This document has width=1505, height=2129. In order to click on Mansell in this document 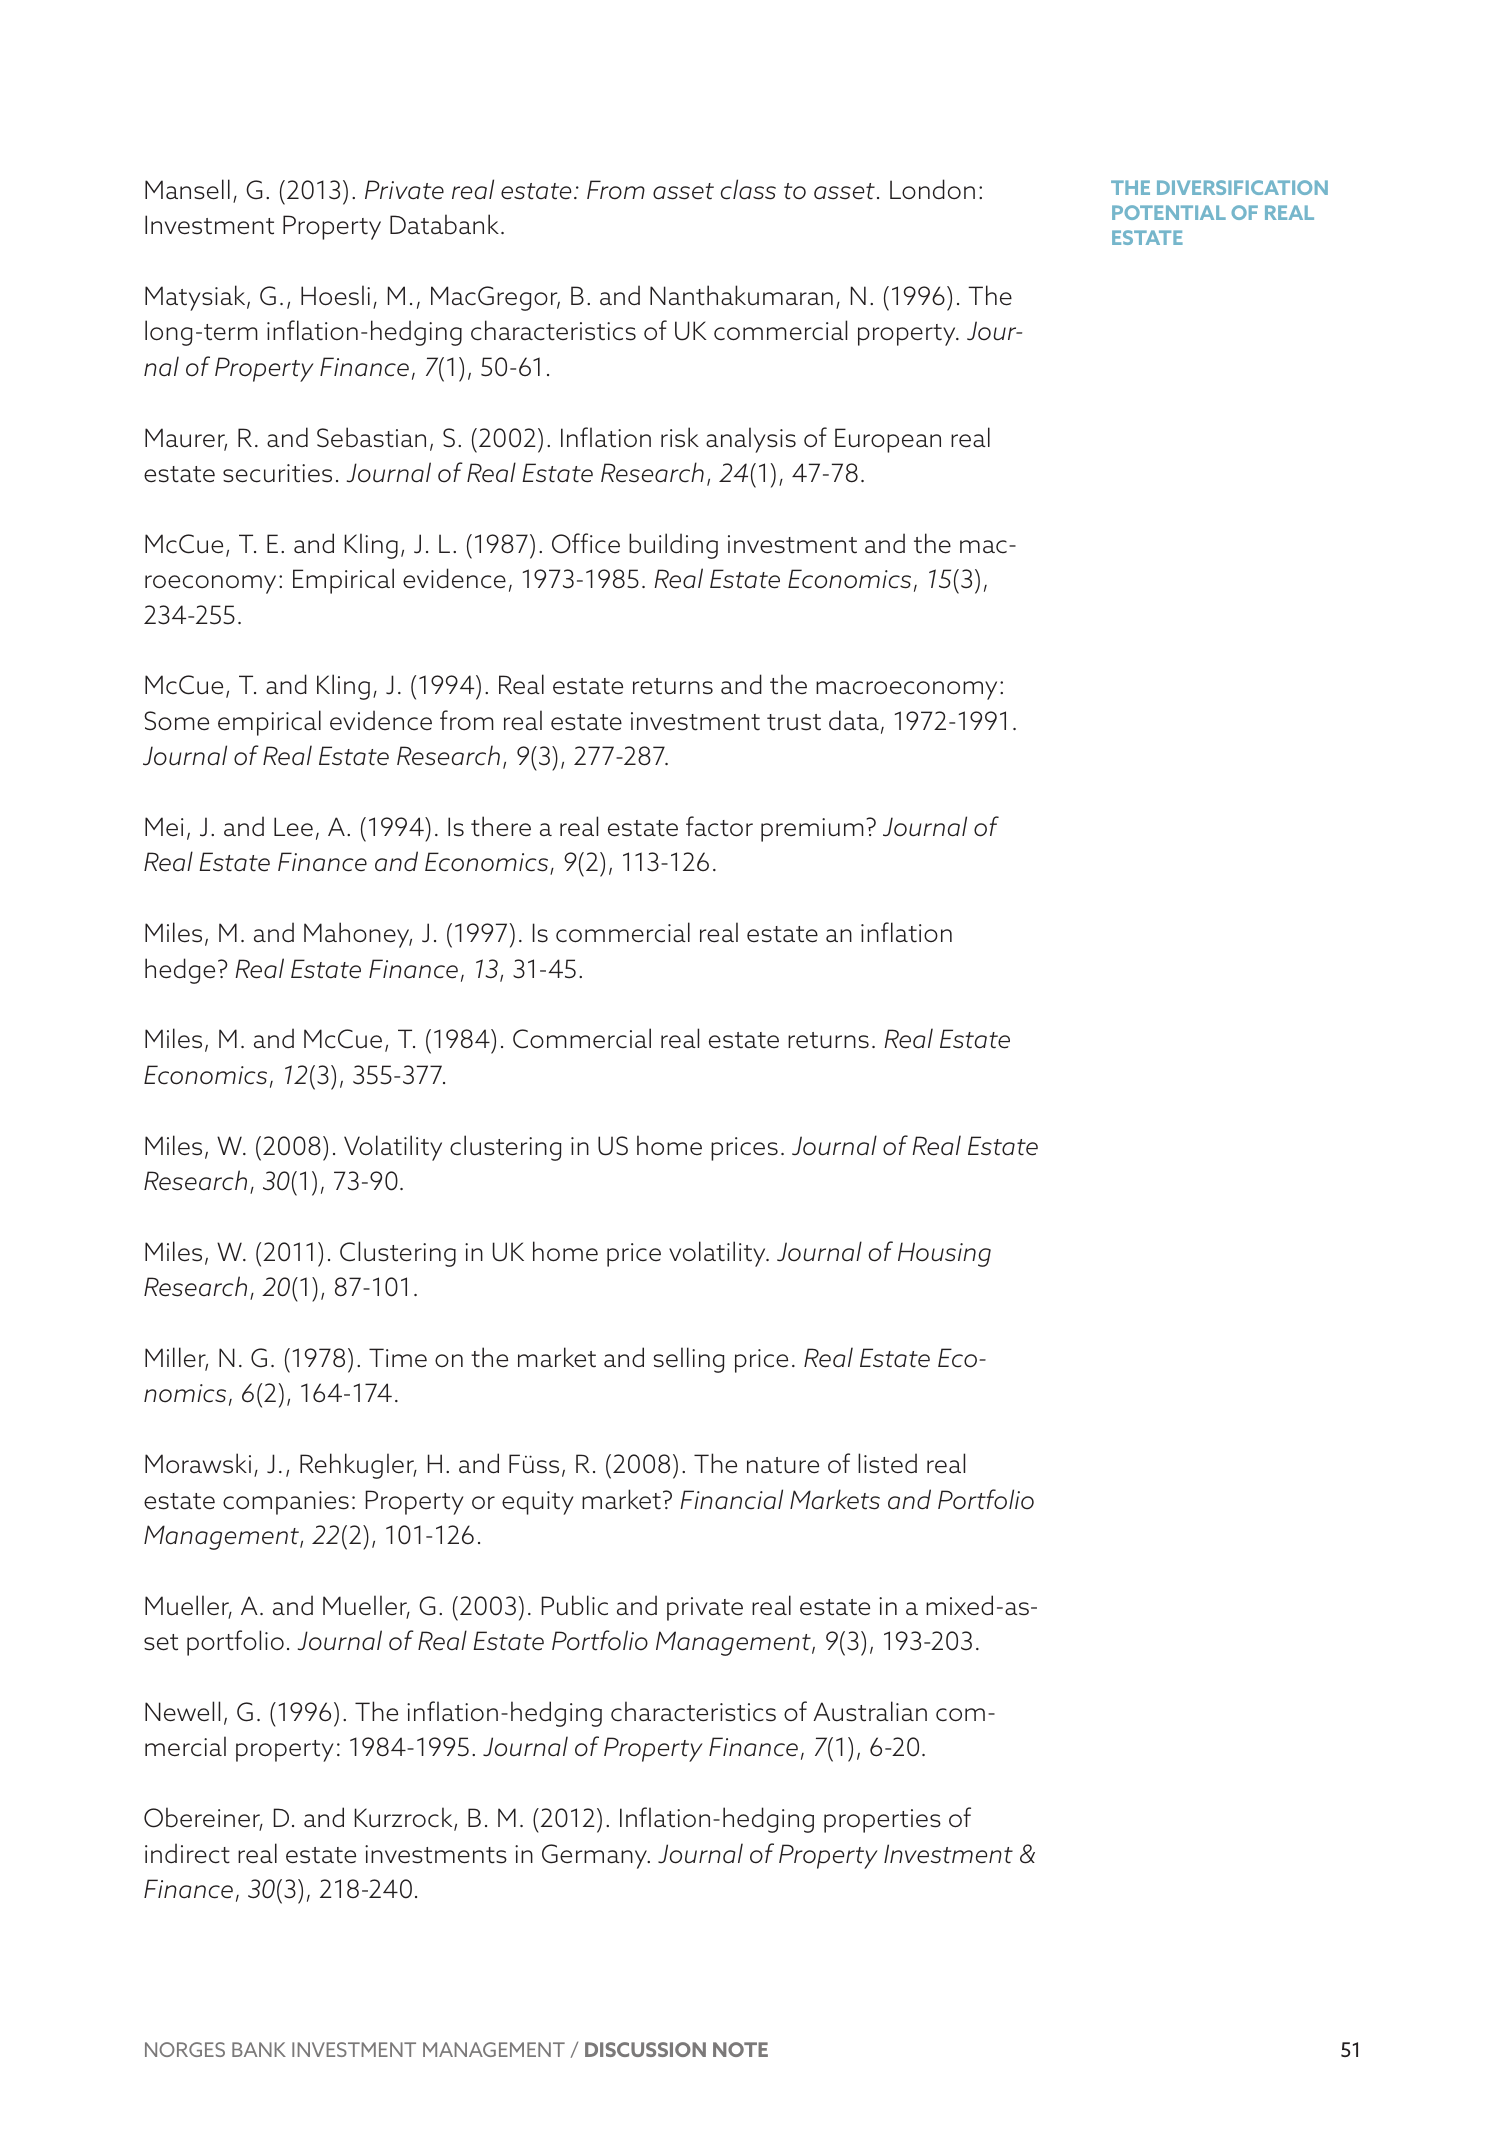, I will do `click(187, 189)`.
